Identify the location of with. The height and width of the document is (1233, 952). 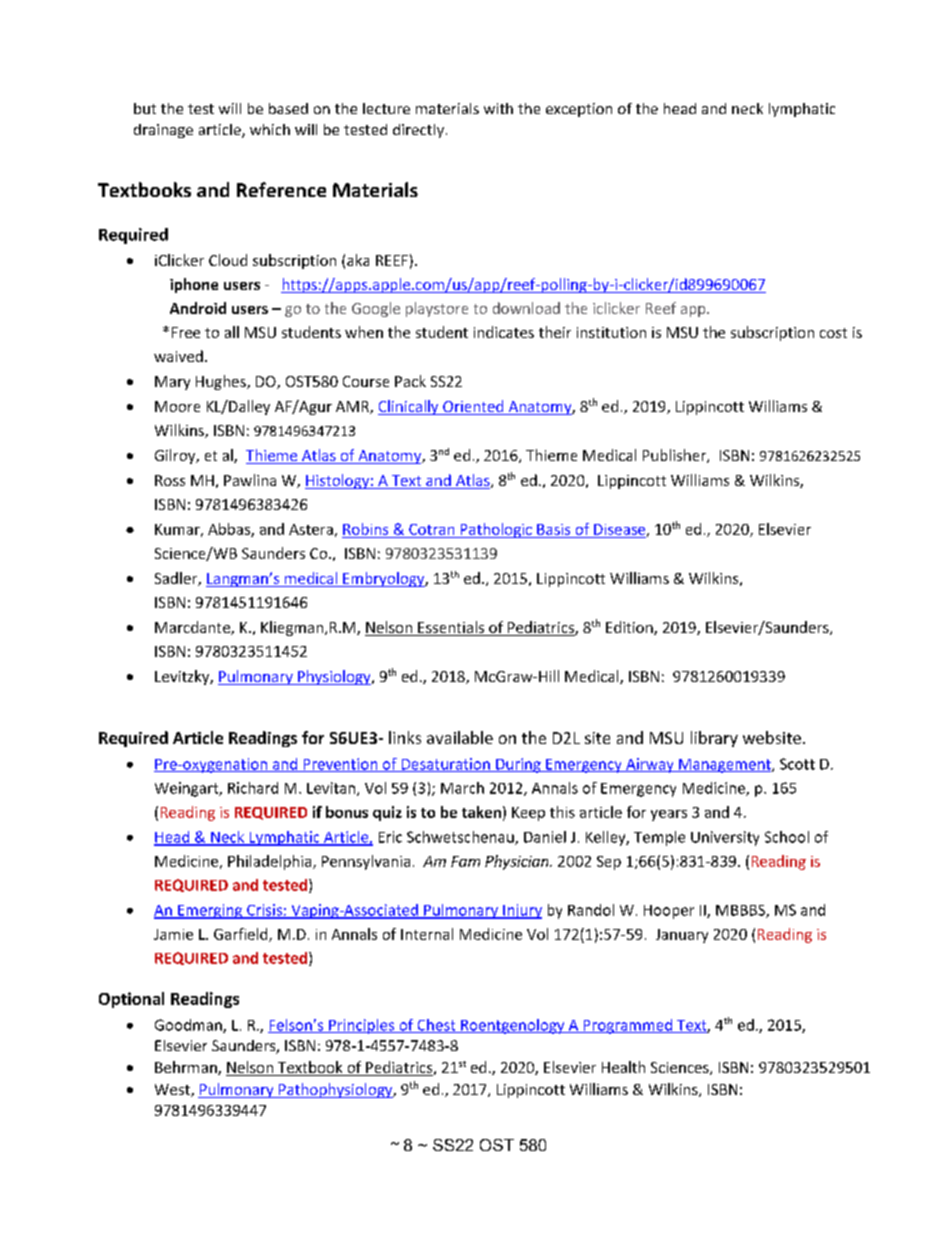
(498, 108).
